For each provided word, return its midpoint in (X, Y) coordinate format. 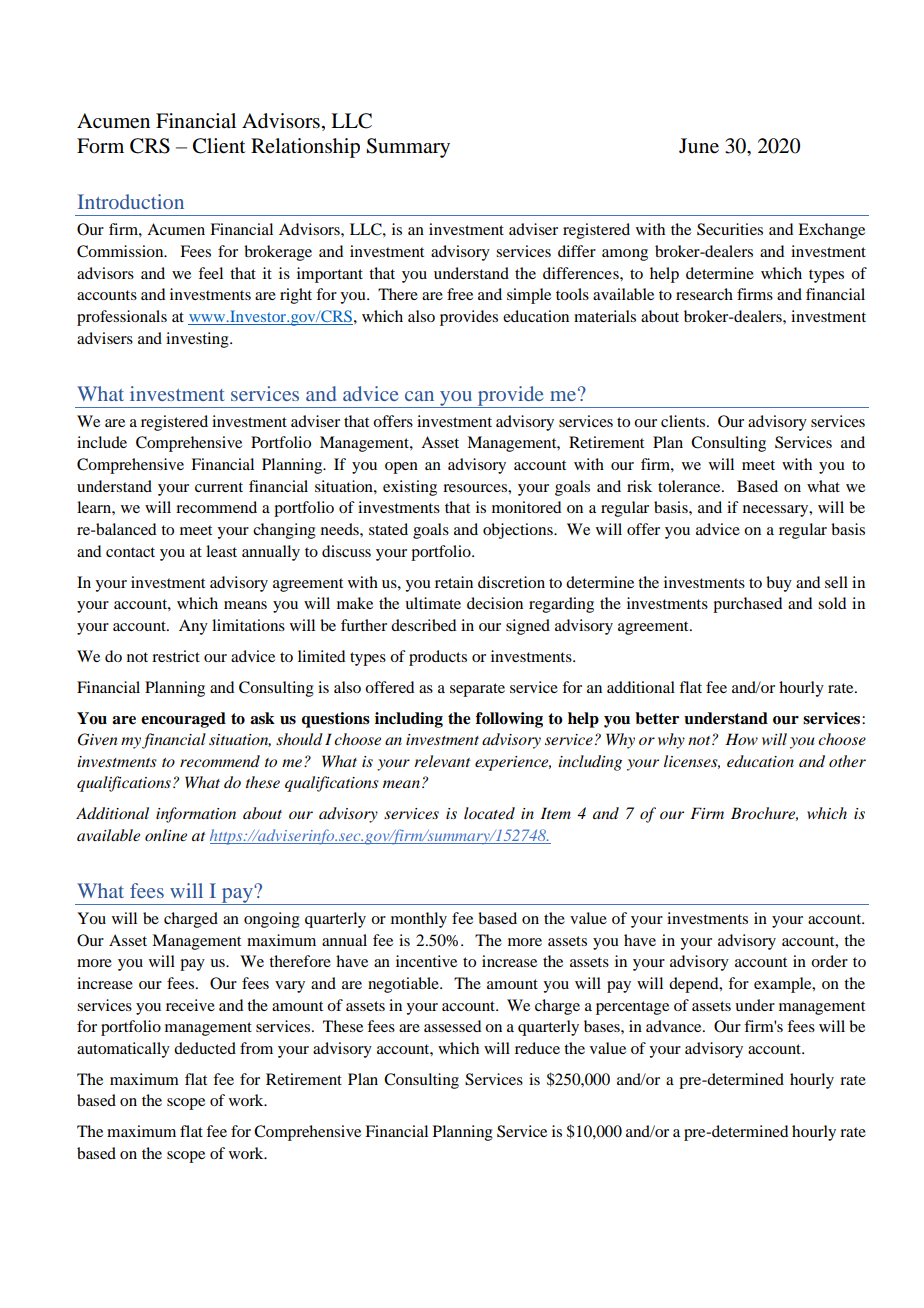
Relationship (305, 148)
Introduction (131, 201)
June (699, 146)
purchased (747, 605)
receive (190, 1005)
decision (495, 603)
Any (193, 627)
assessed (452, 1026)
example (784, 985)
